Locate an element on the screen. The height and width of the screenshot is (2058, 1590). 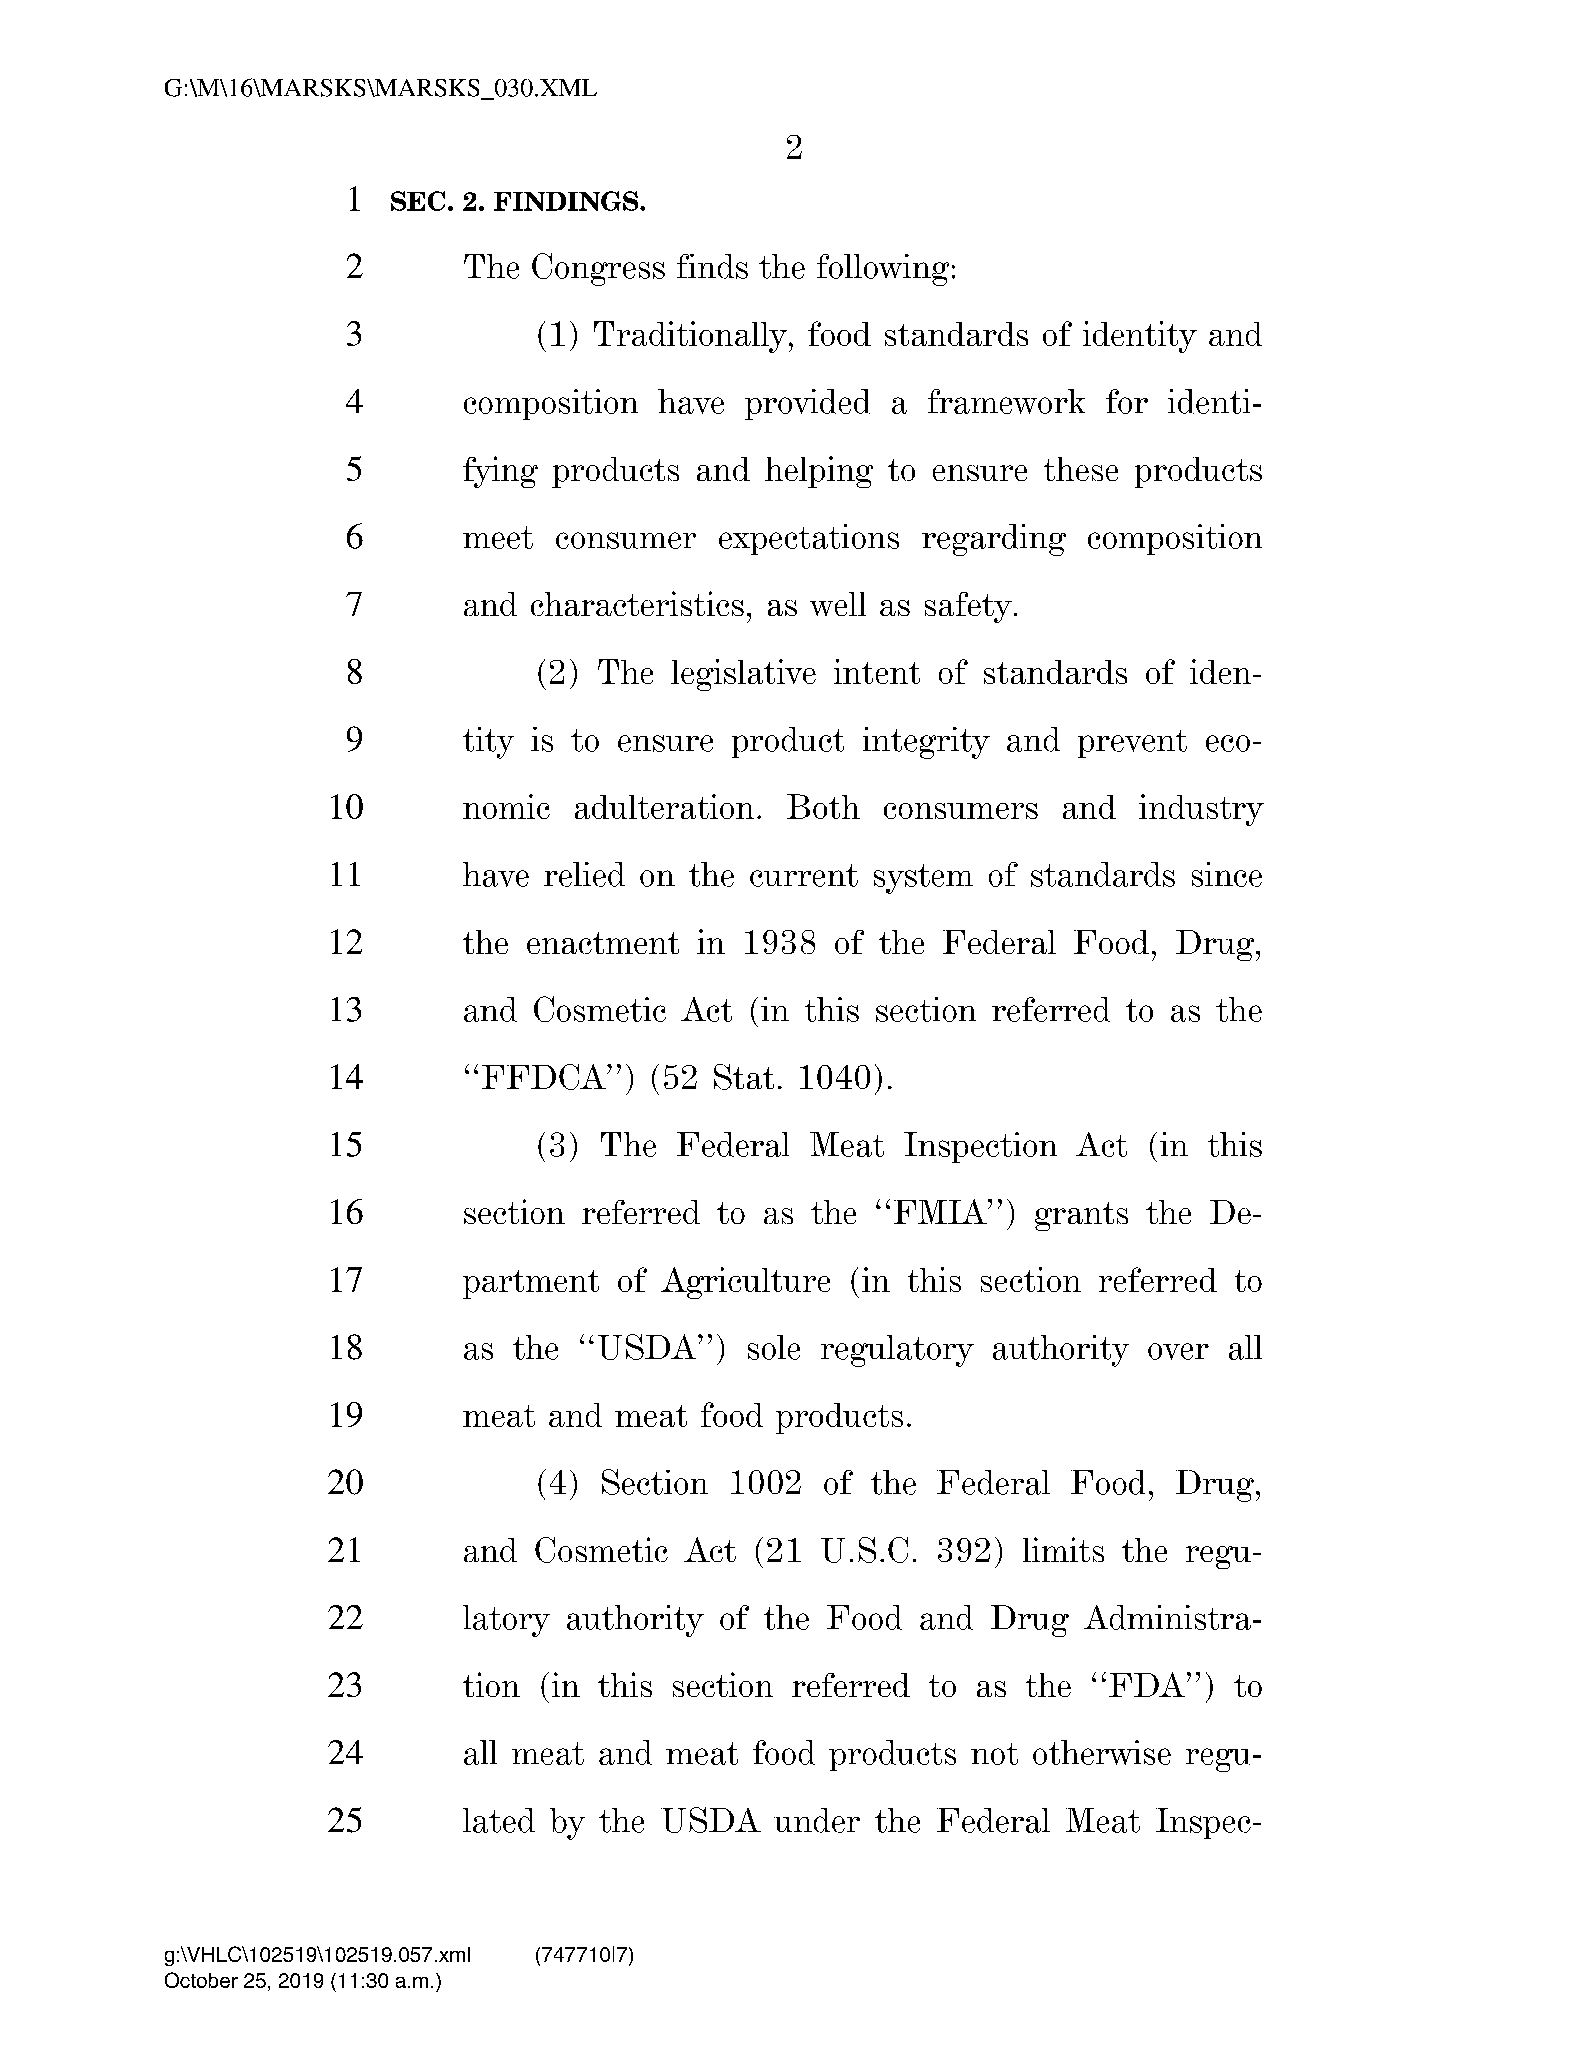
legislative is located at coordinates (743, 675).
